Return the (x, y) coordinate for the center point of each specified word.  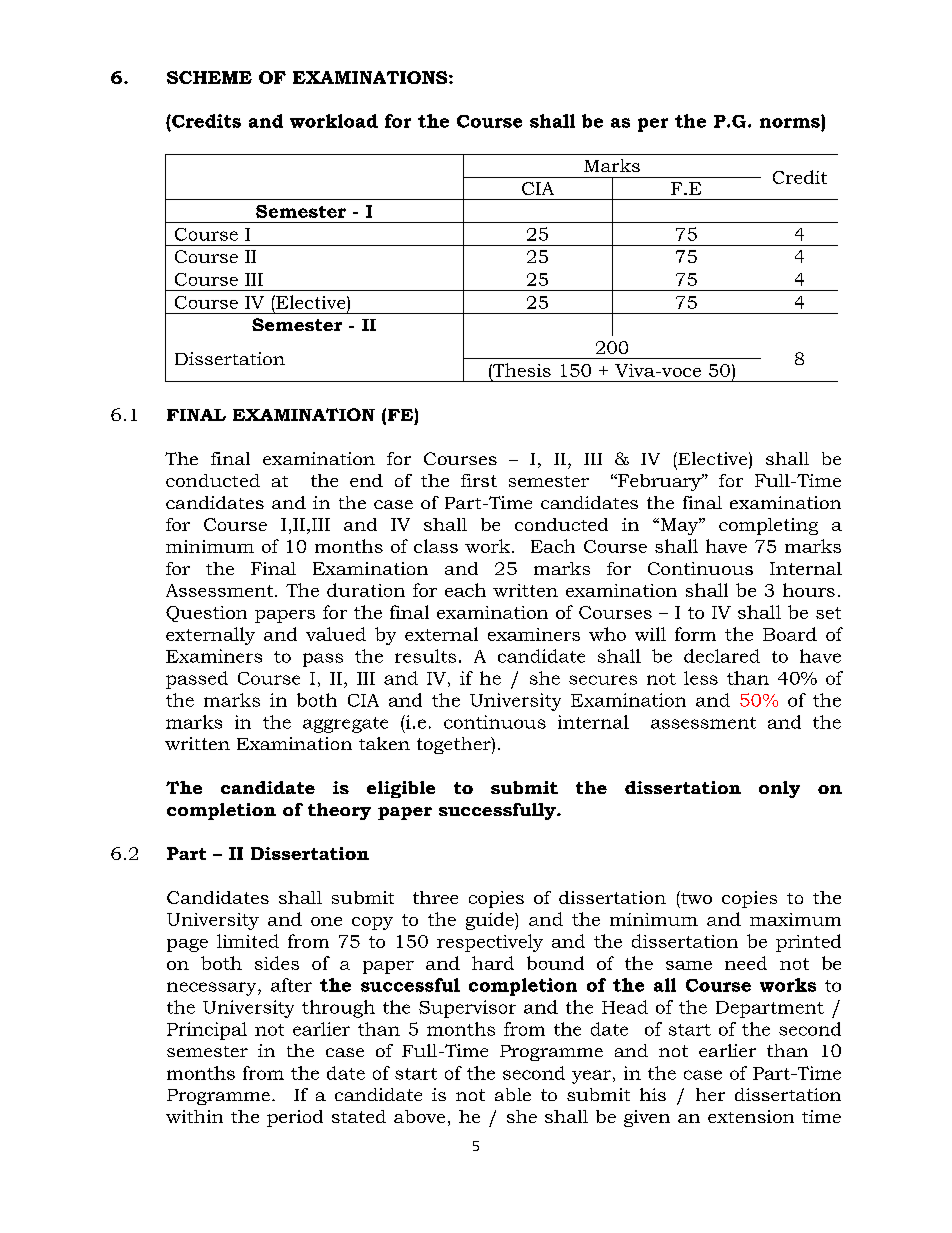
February (659, 482)
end (366, 480)
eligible (401, 789)
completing (768, 526)
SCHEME (209, 77)
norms (790, 123)
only (779, 789)
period (295, 1118)
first (479, 480)
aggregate (345, 725)
